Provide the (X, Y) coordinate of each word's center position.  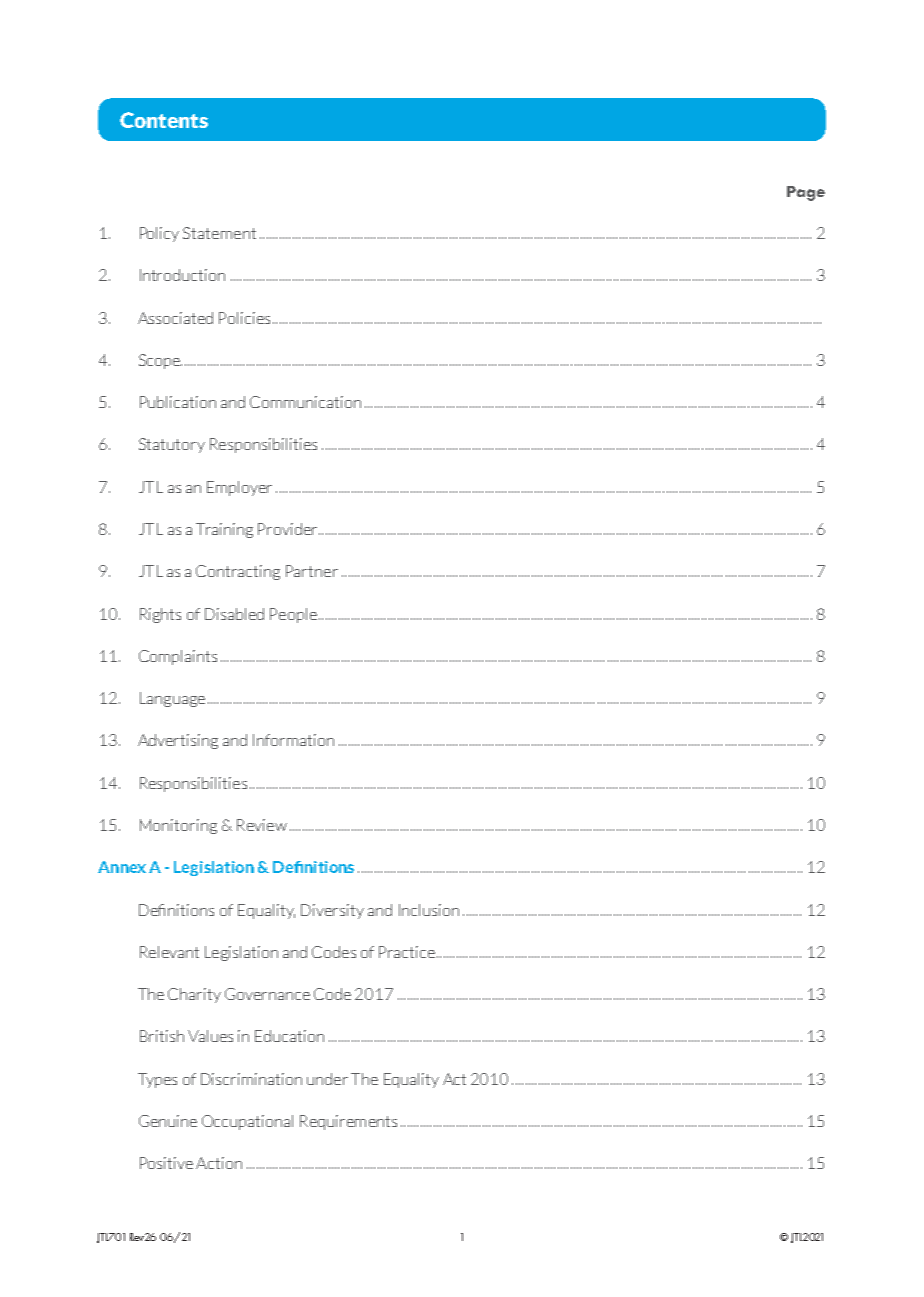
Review (262, 825)
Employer (239, 488)
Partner (312, 571)
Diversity (332, 911)
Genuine (168, 1121)
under (327, 1079)
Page (806, 193)
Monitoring (178, 826)
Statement (219, 233)
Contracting (238, 572)
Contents (164, 120)
